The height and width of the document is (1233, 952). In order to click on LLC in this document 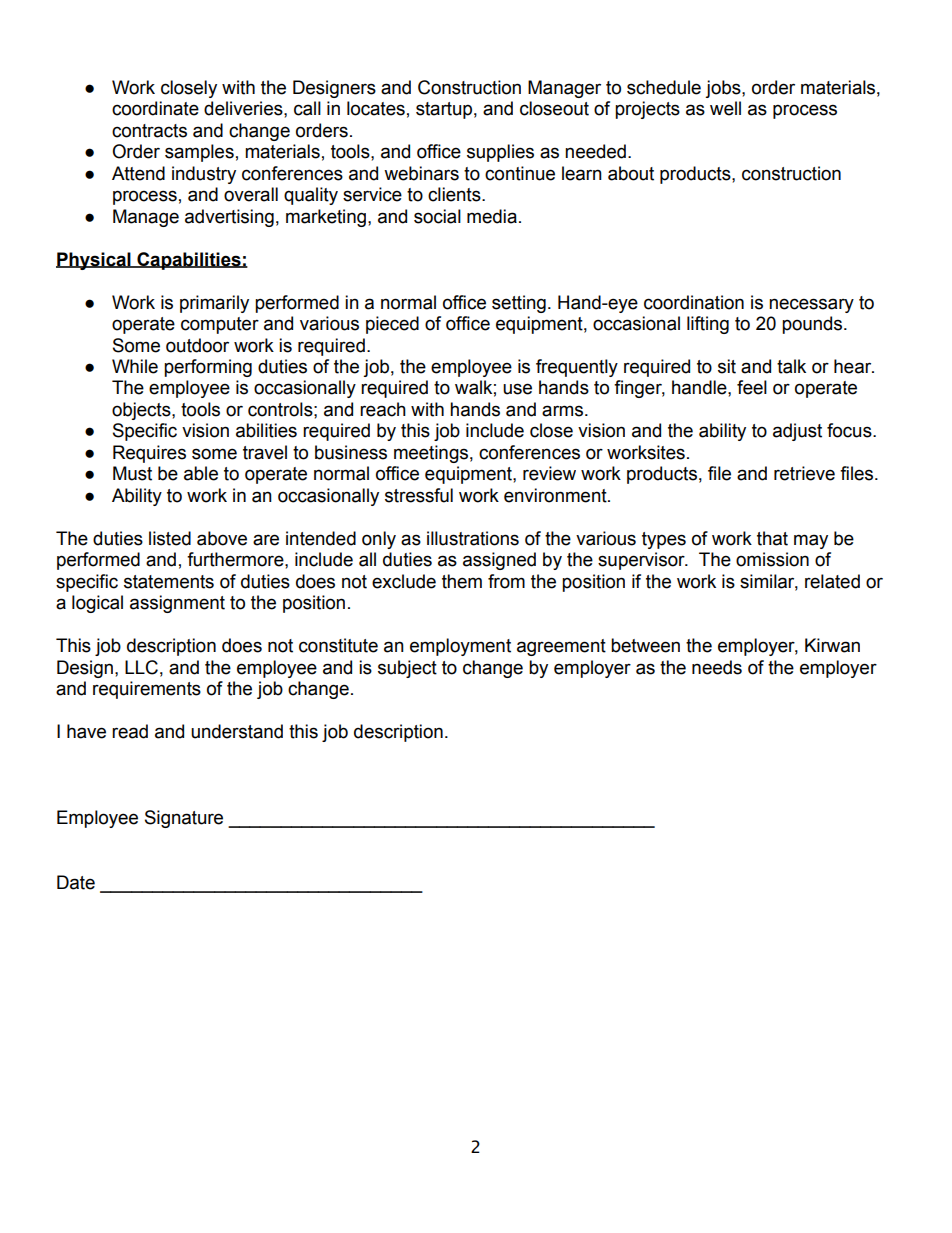, I will do `click(141, 667)`.
